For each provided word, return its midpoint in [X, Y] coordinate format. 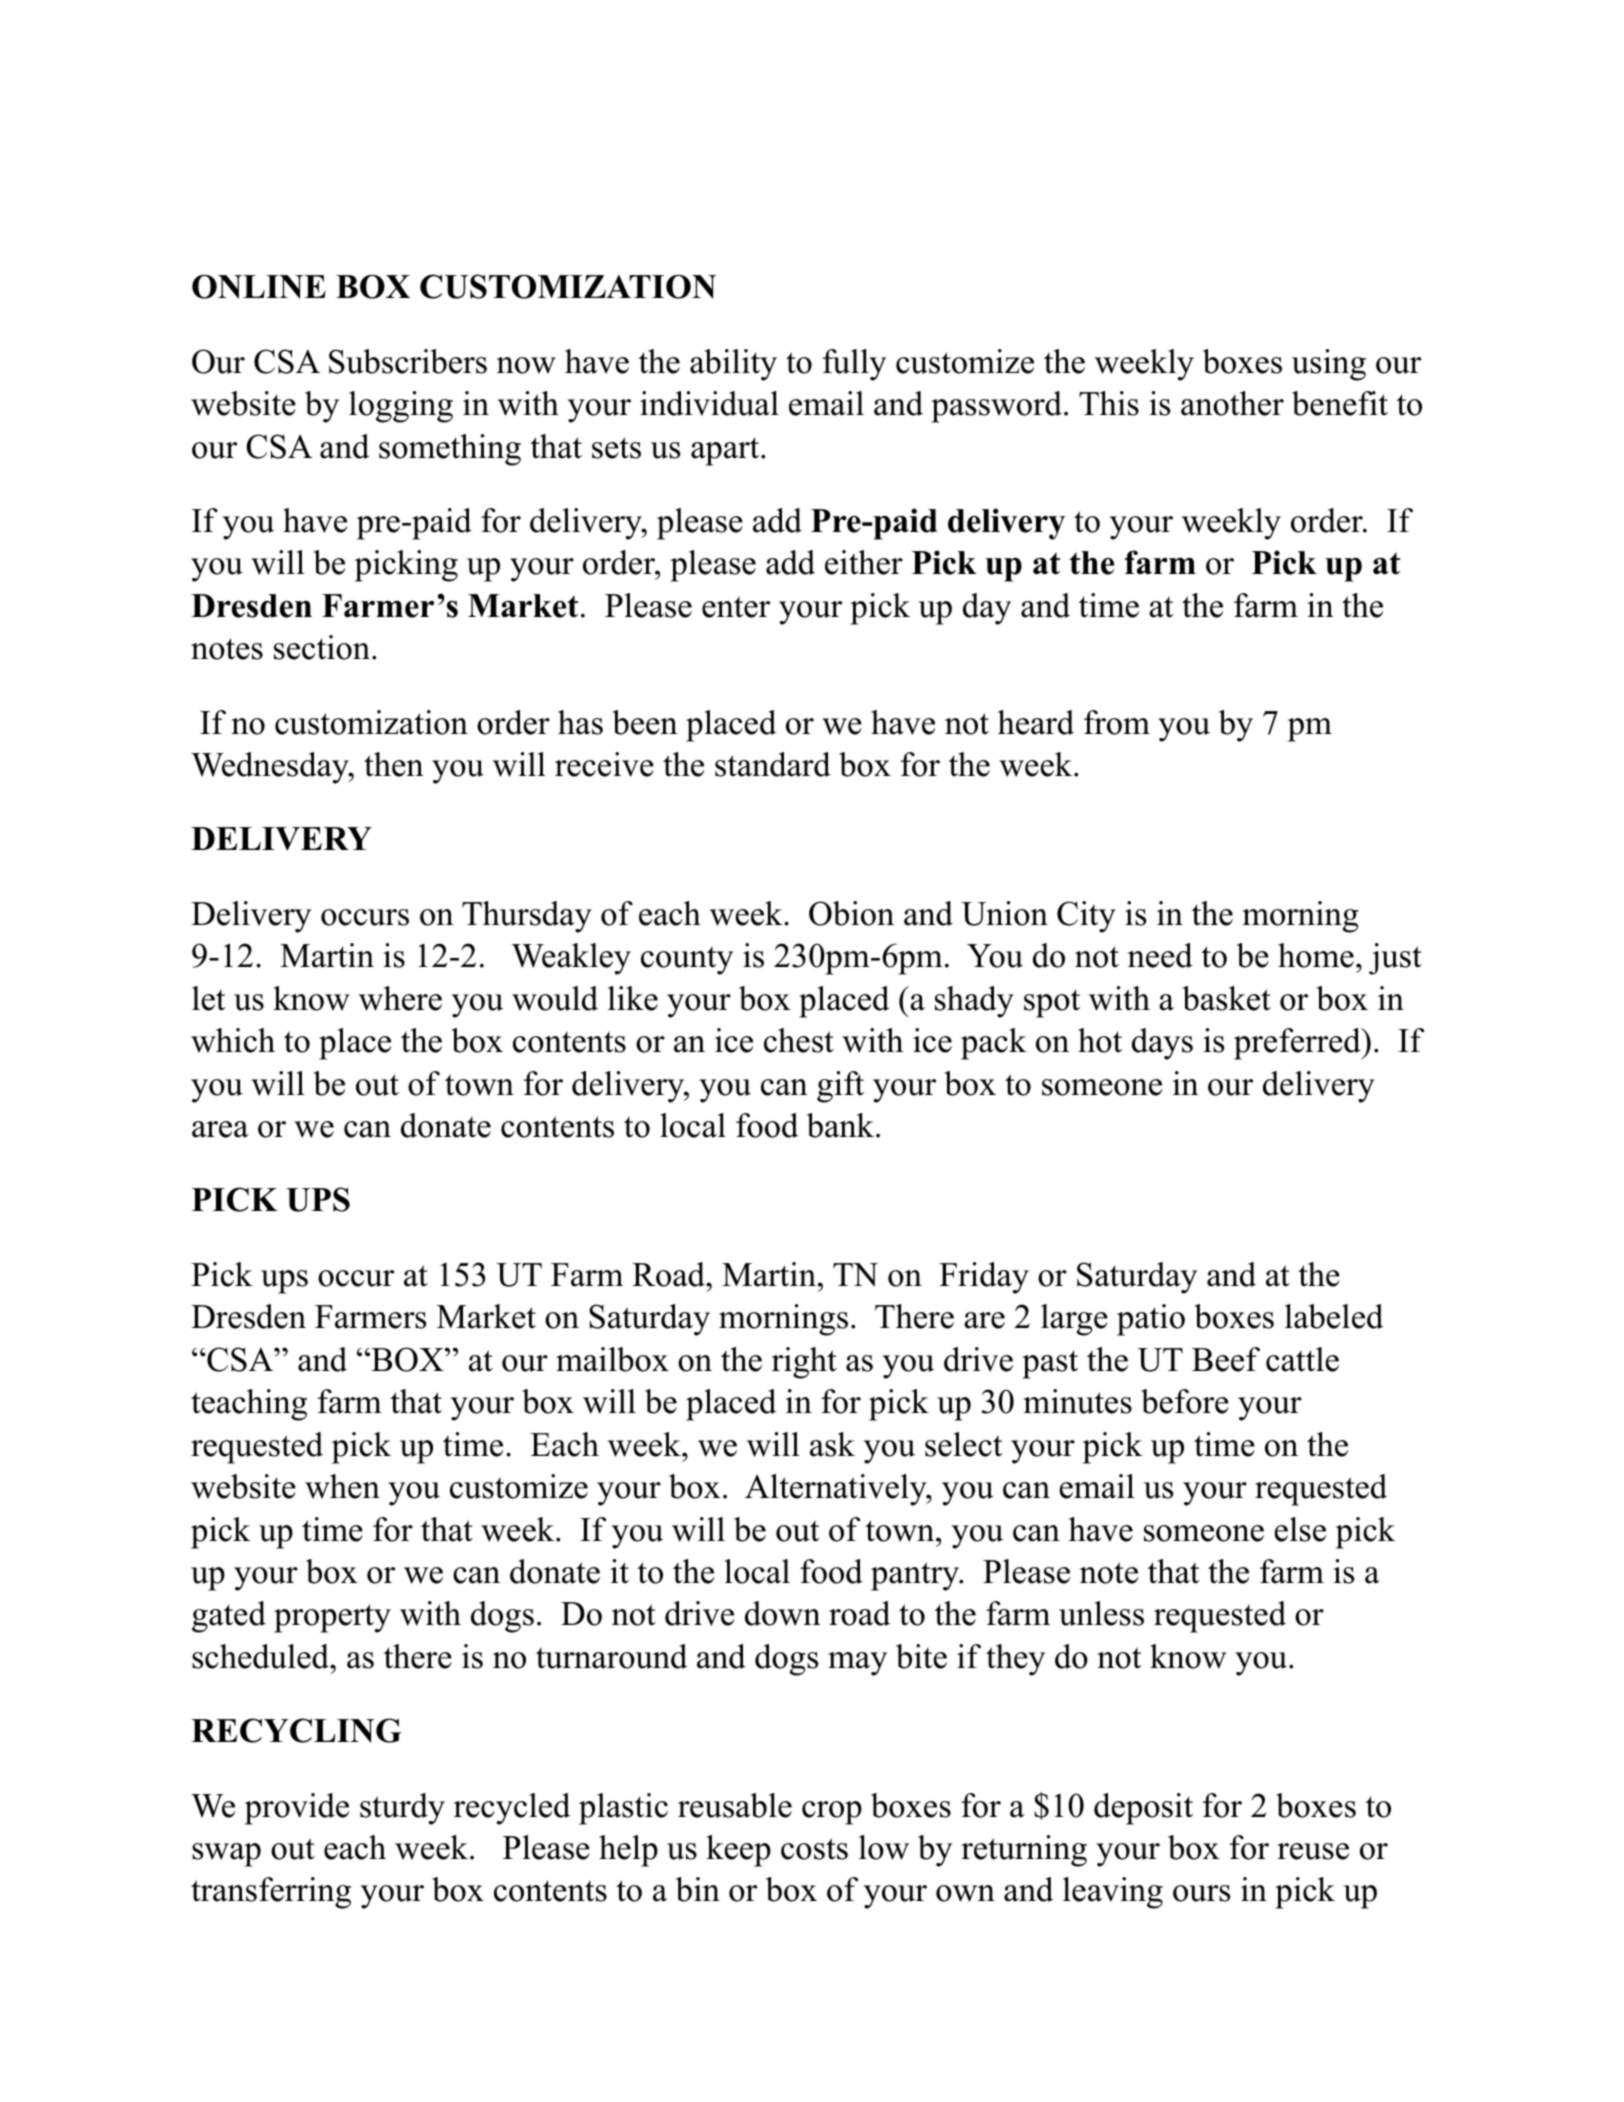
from [1117, 722]
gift [840, 1087]
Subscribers [408, 361]
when [342, 1486]
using [1329, 365]
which [233, 1040]
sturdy [402, 1809]
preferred [1298, 1044]
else [1300, 1529]
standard [773, 764]
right [804, 1363]
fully [854, 365]
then [394, 764]
